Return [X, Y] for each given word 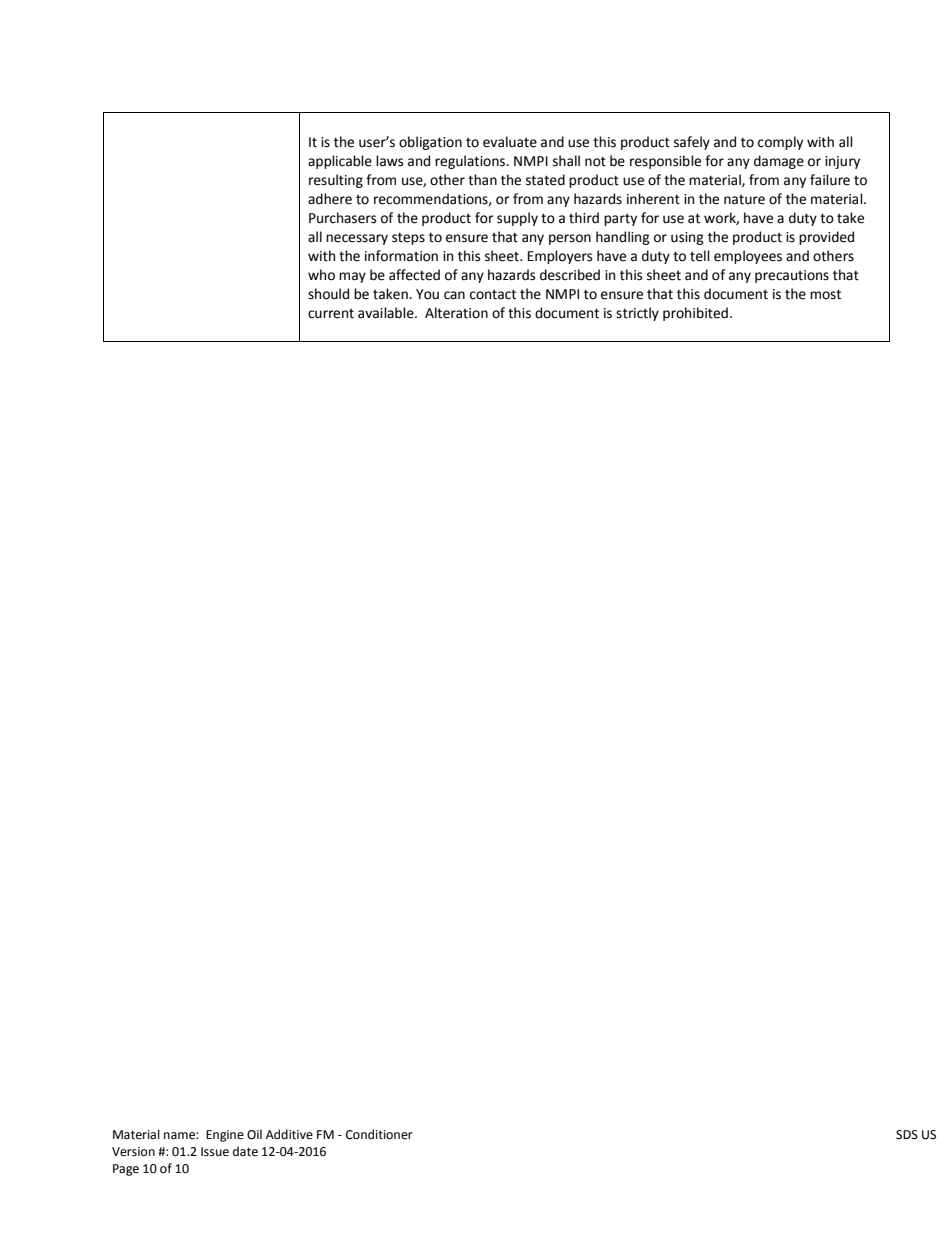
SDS [907, 1135]
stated [545, 180]
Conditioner [379, 1134]
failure [830, 180]
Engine [225, 1136]
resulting [336, 181]
